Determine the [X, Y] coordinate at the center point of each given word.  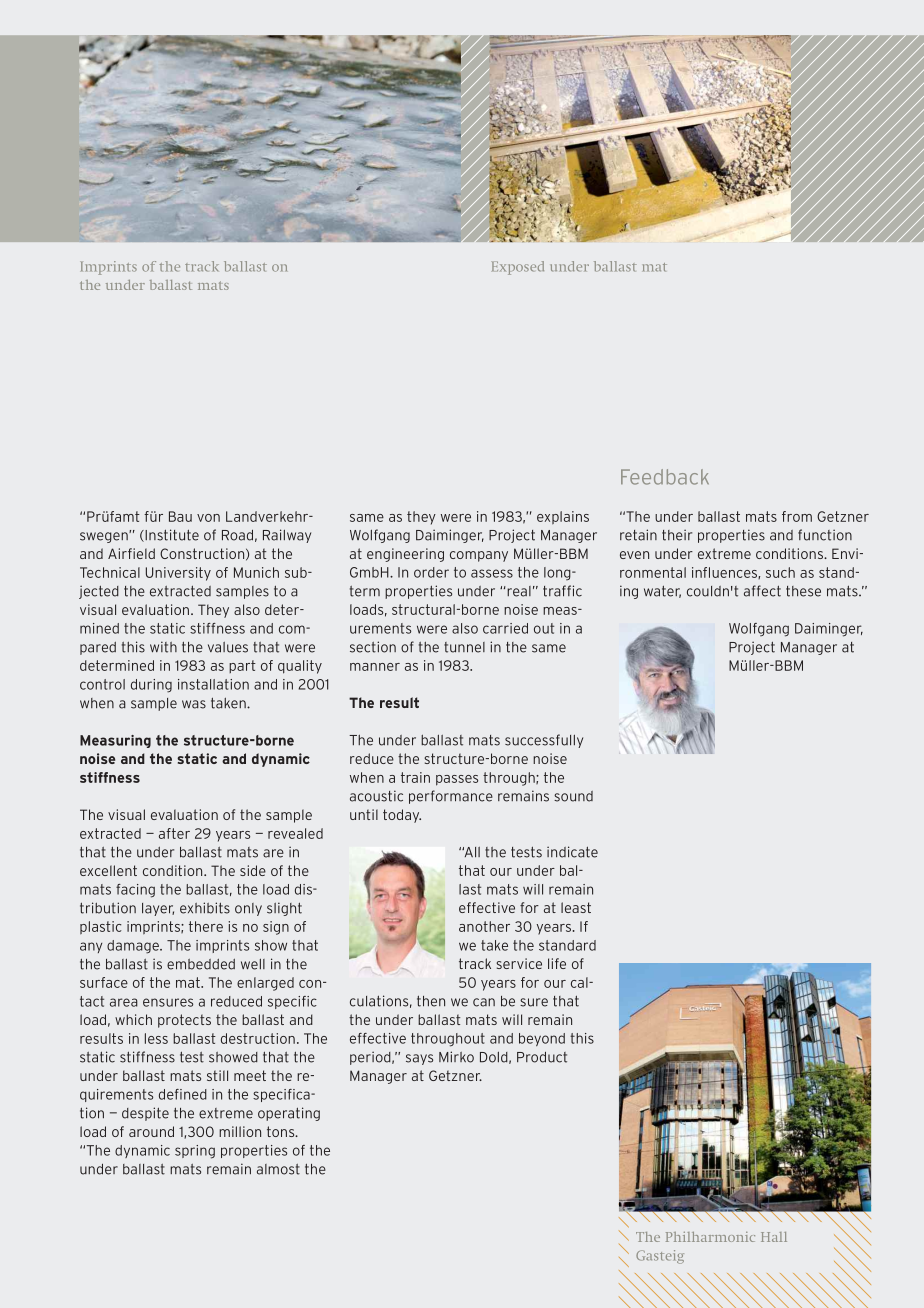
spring [195, 1152]
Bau [180, 516]
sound [573, 796]
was [194, 704]
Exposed [518, 268]
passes [457, 780]
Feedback [665, 477]
